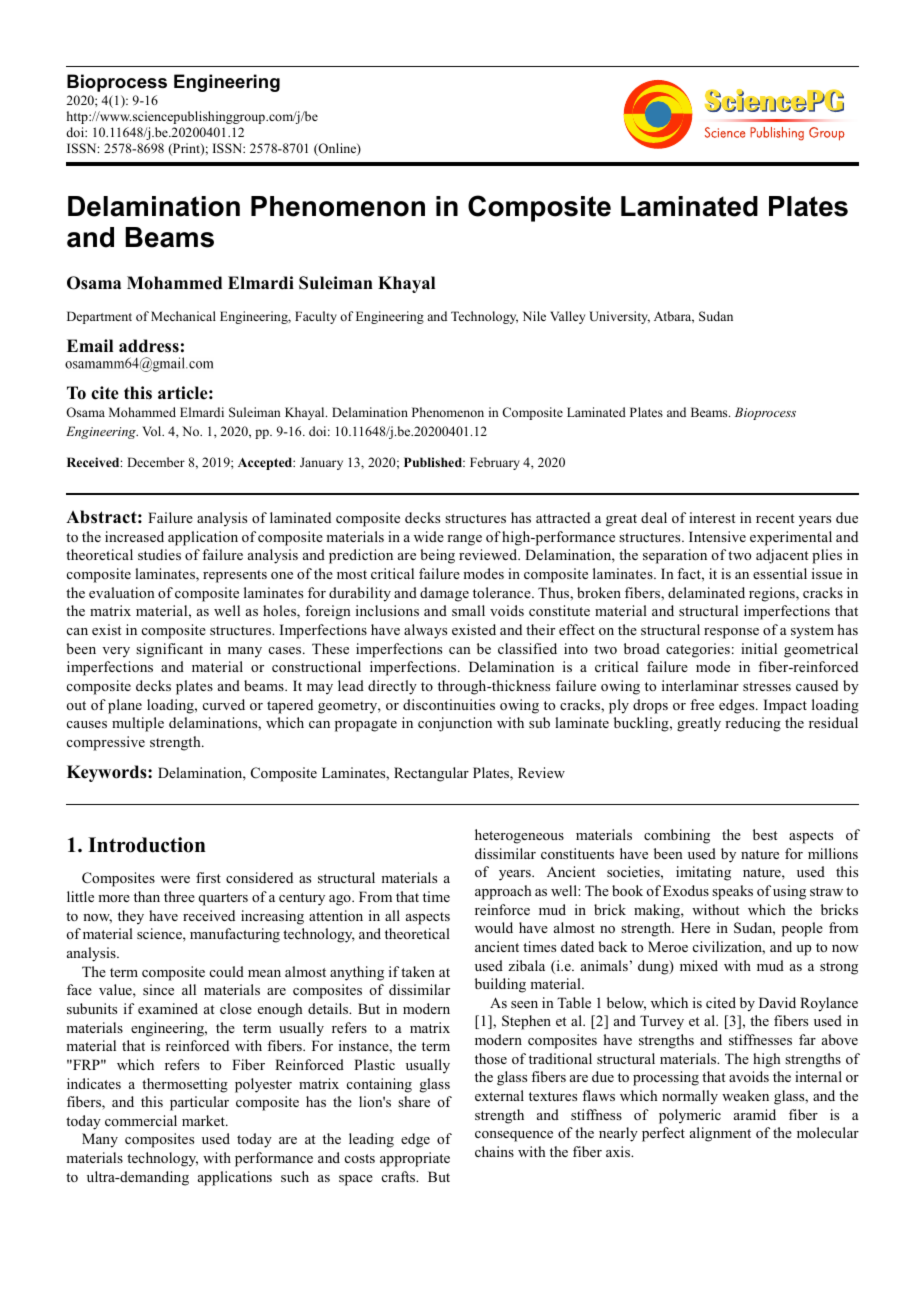 The width and height of the document is (924, 1308). I want to click on conjunction, so click(455, 724).
